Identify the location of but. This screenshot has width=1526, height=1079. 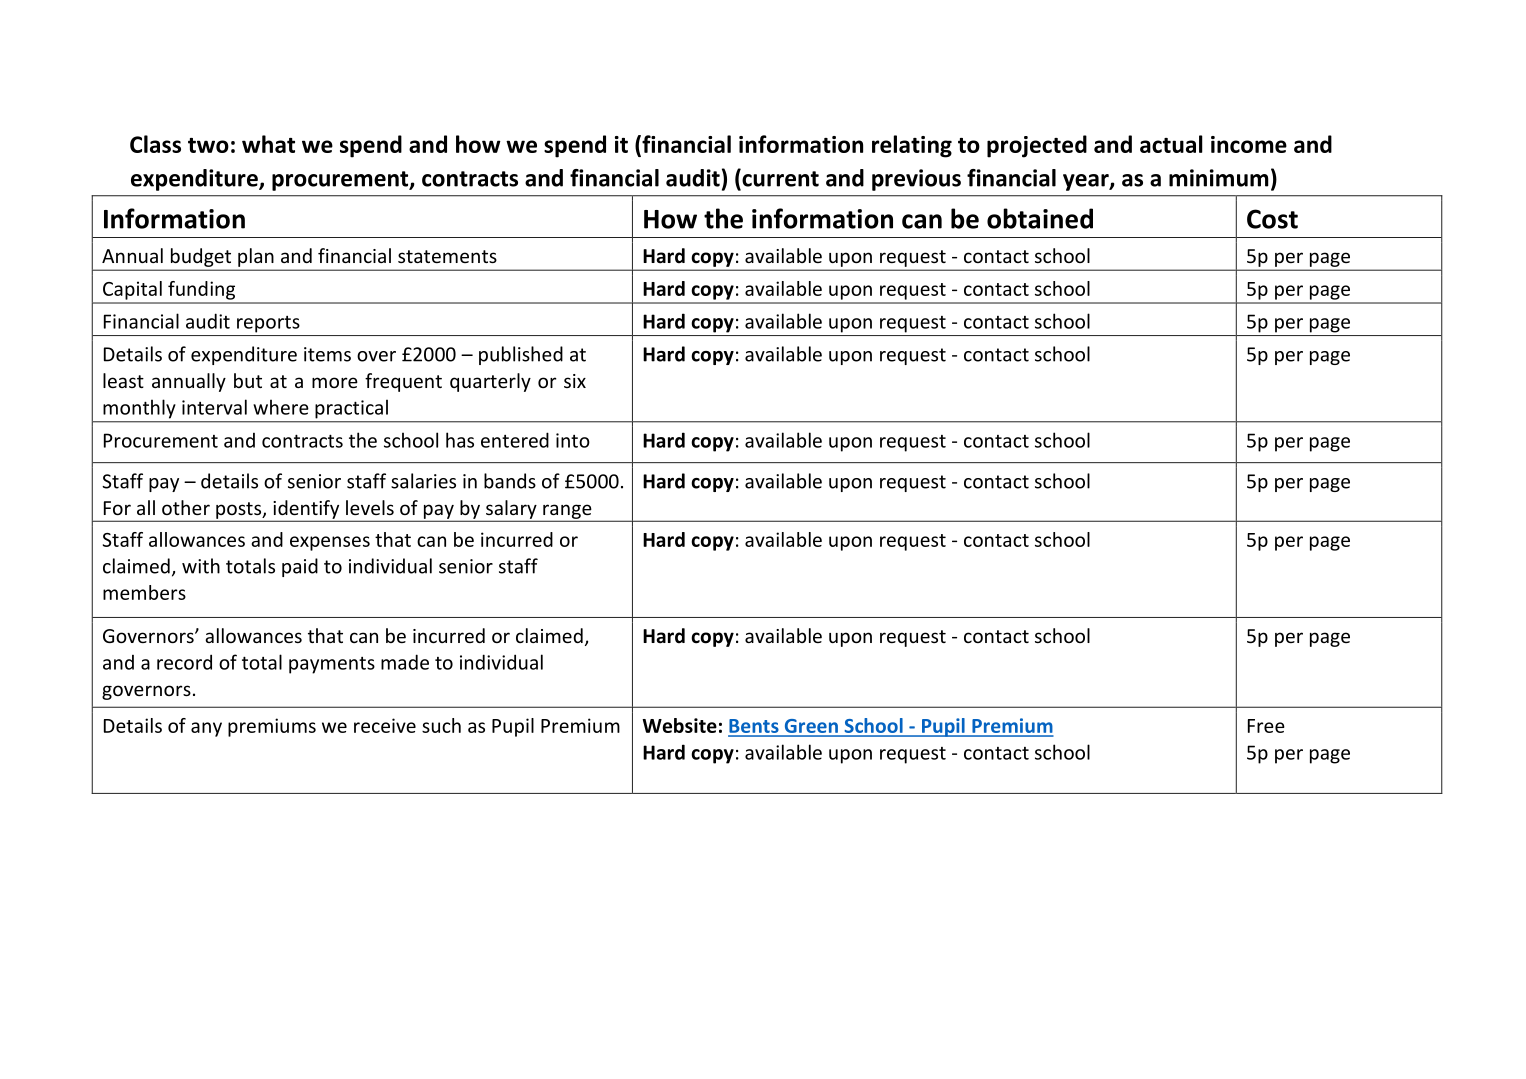
(248, 380).
